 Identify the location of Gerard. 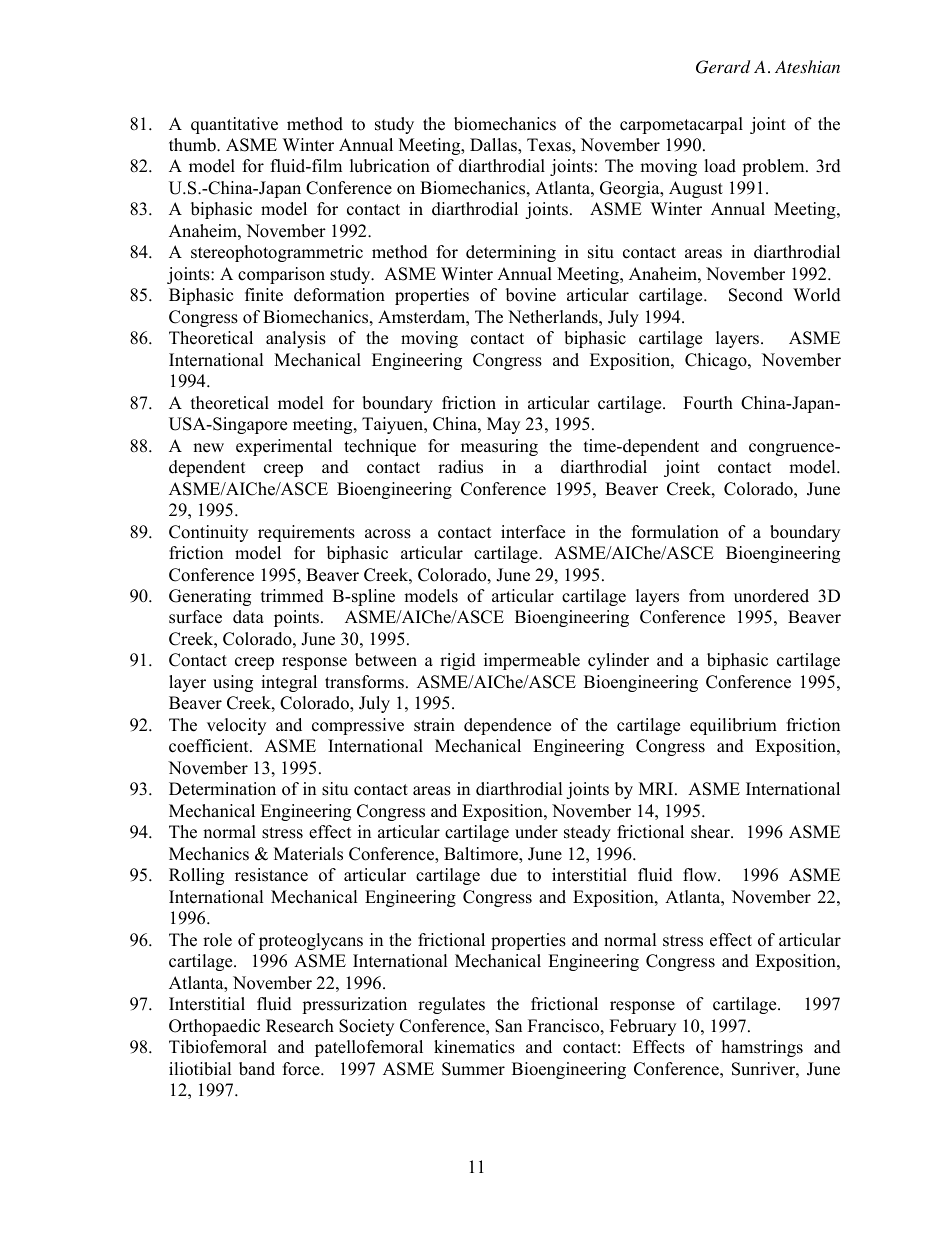
(723, 67).
